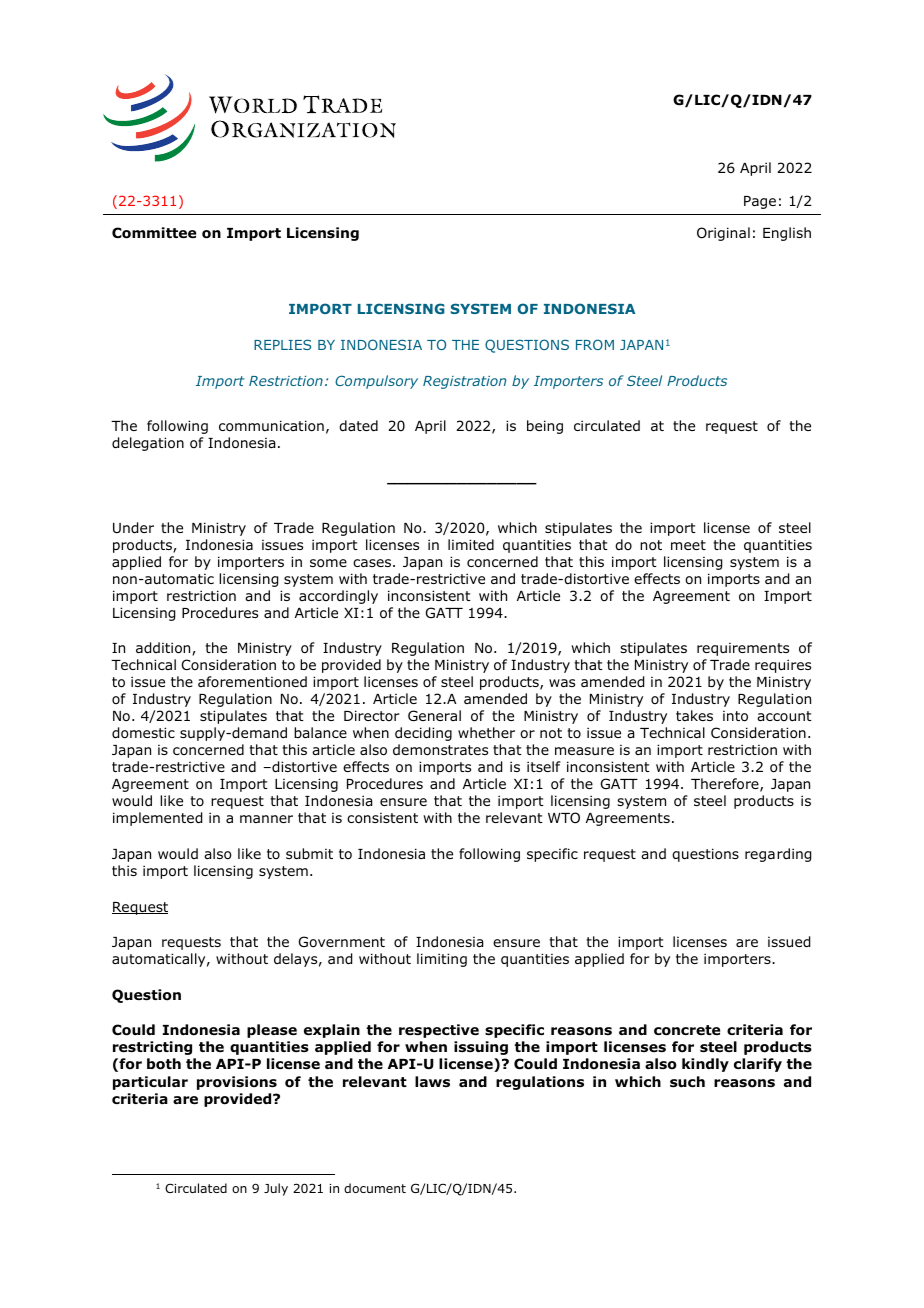 The width and height of the screenshot is (924, 1308). I want to click on takes, so click(694, 715).
